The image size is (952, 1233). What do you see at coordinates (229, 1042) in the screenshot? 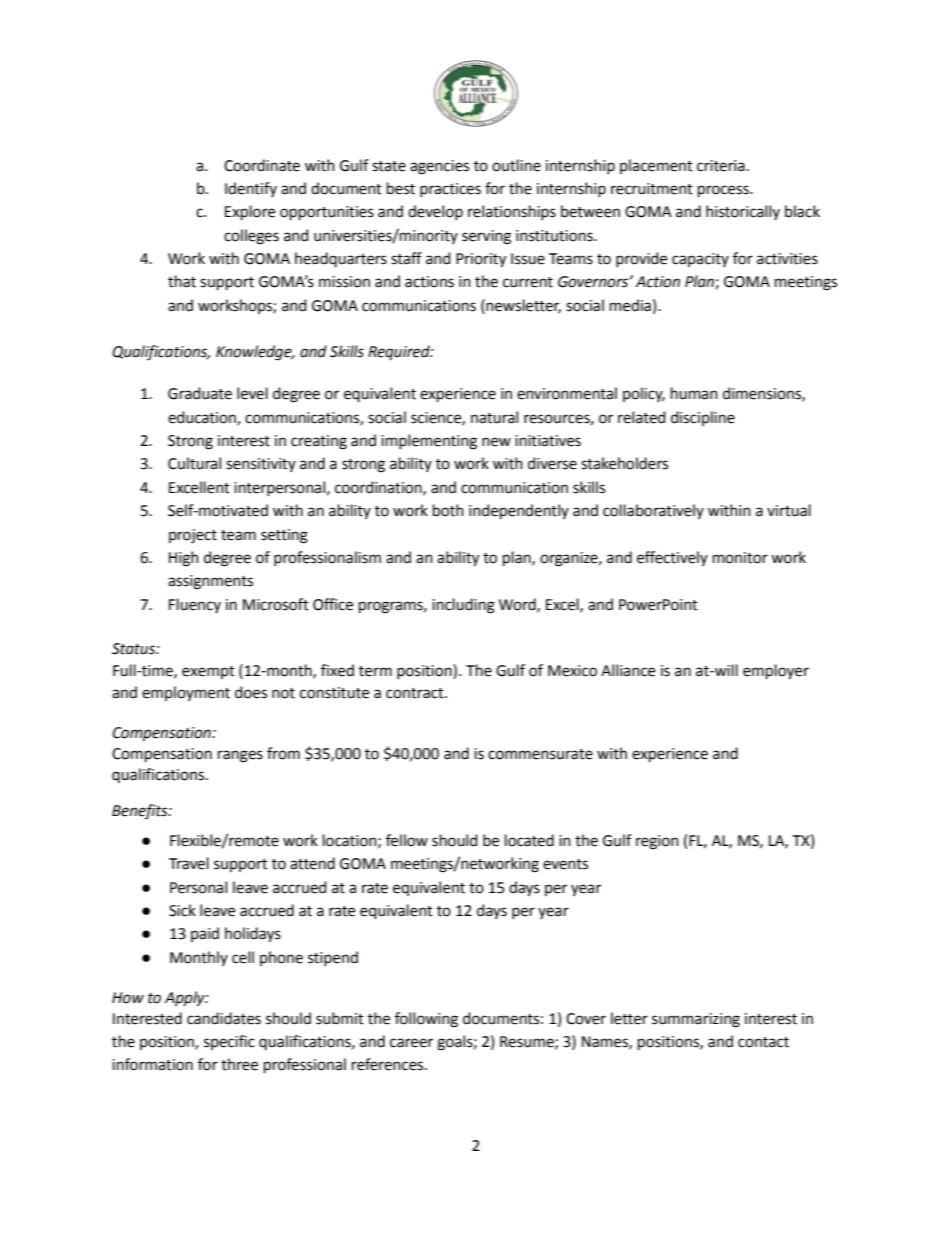
I see `specific` at bounding box center [229, 1042].
